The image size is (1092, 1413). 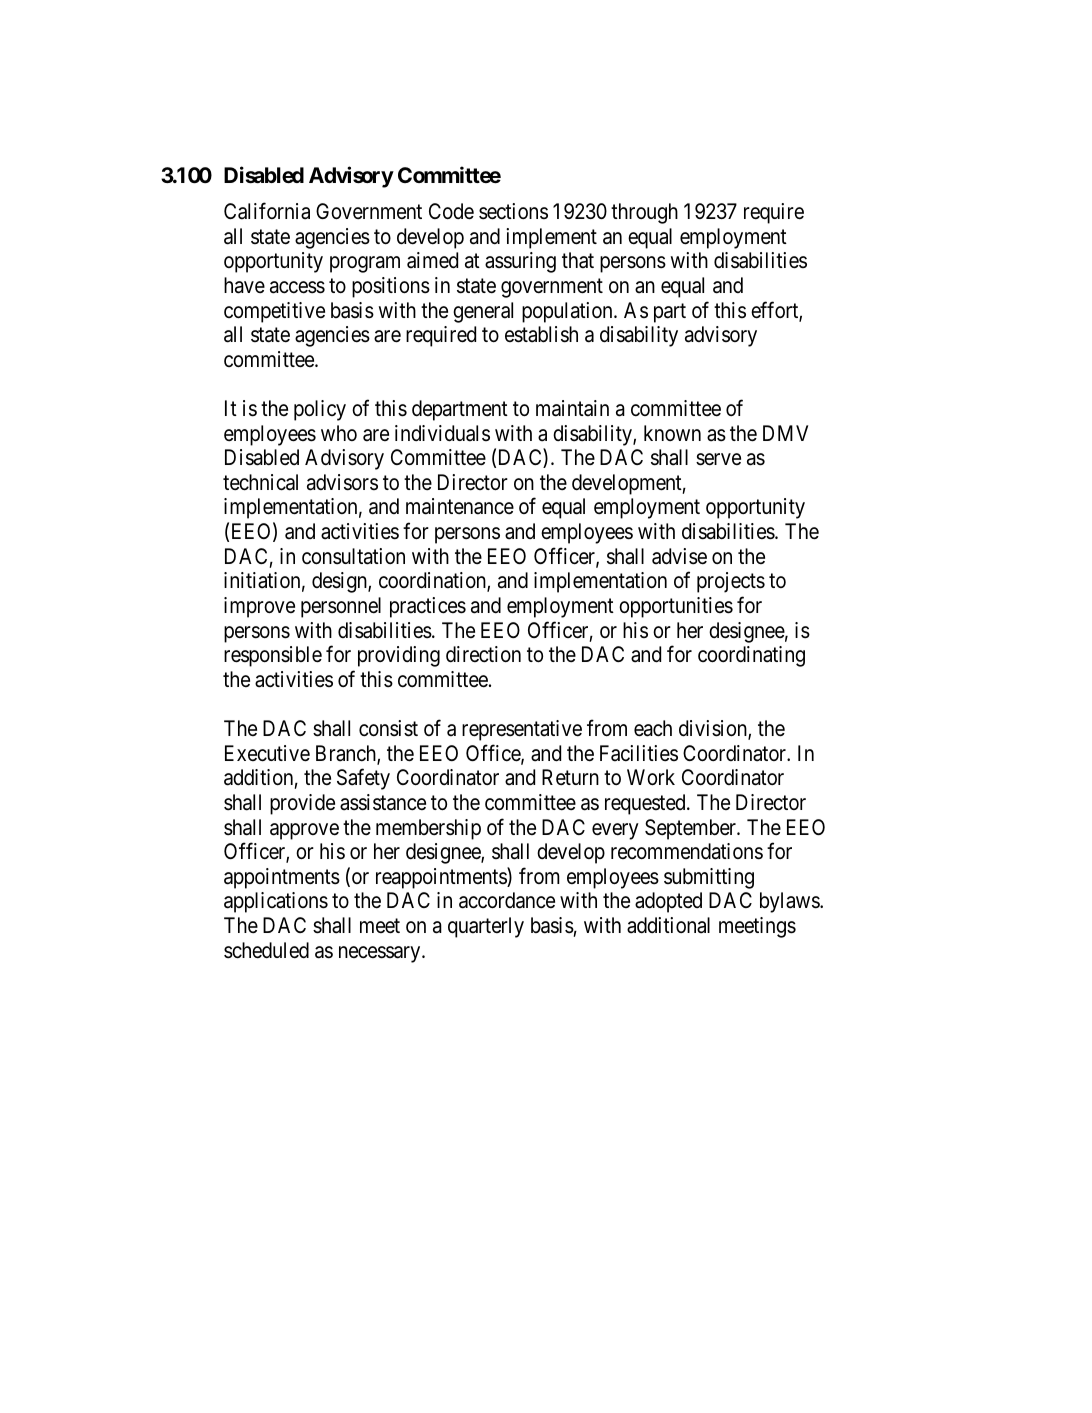 What do you see at coordinates (266, 950) in the screenshot?
I see `scheduled` at bounding box center [266, 950].
